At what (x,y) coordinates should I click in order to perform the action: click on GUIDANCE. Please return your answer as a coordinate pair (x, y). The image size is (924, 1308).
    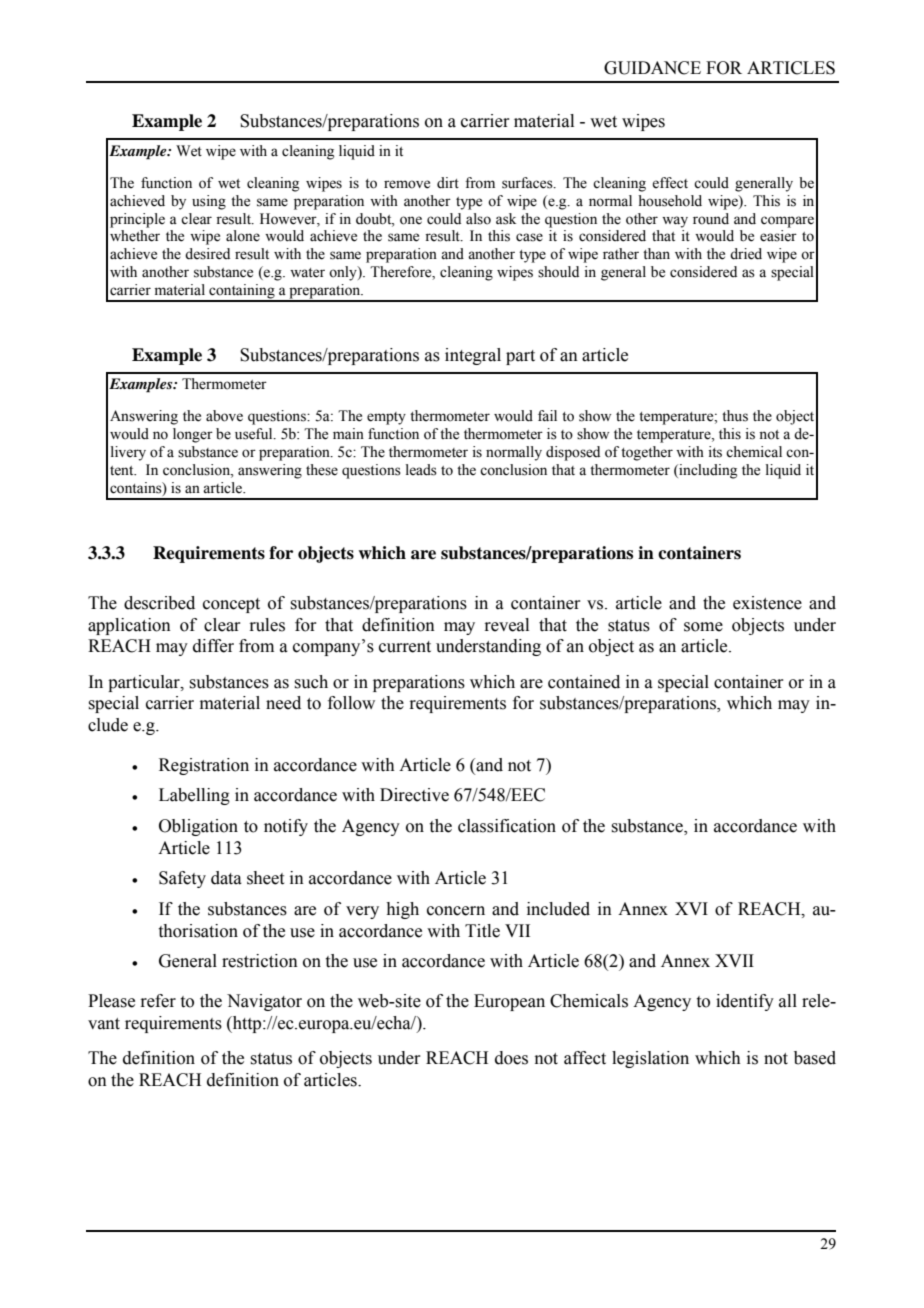
    Looking at the image, I should click on (652, 68).
